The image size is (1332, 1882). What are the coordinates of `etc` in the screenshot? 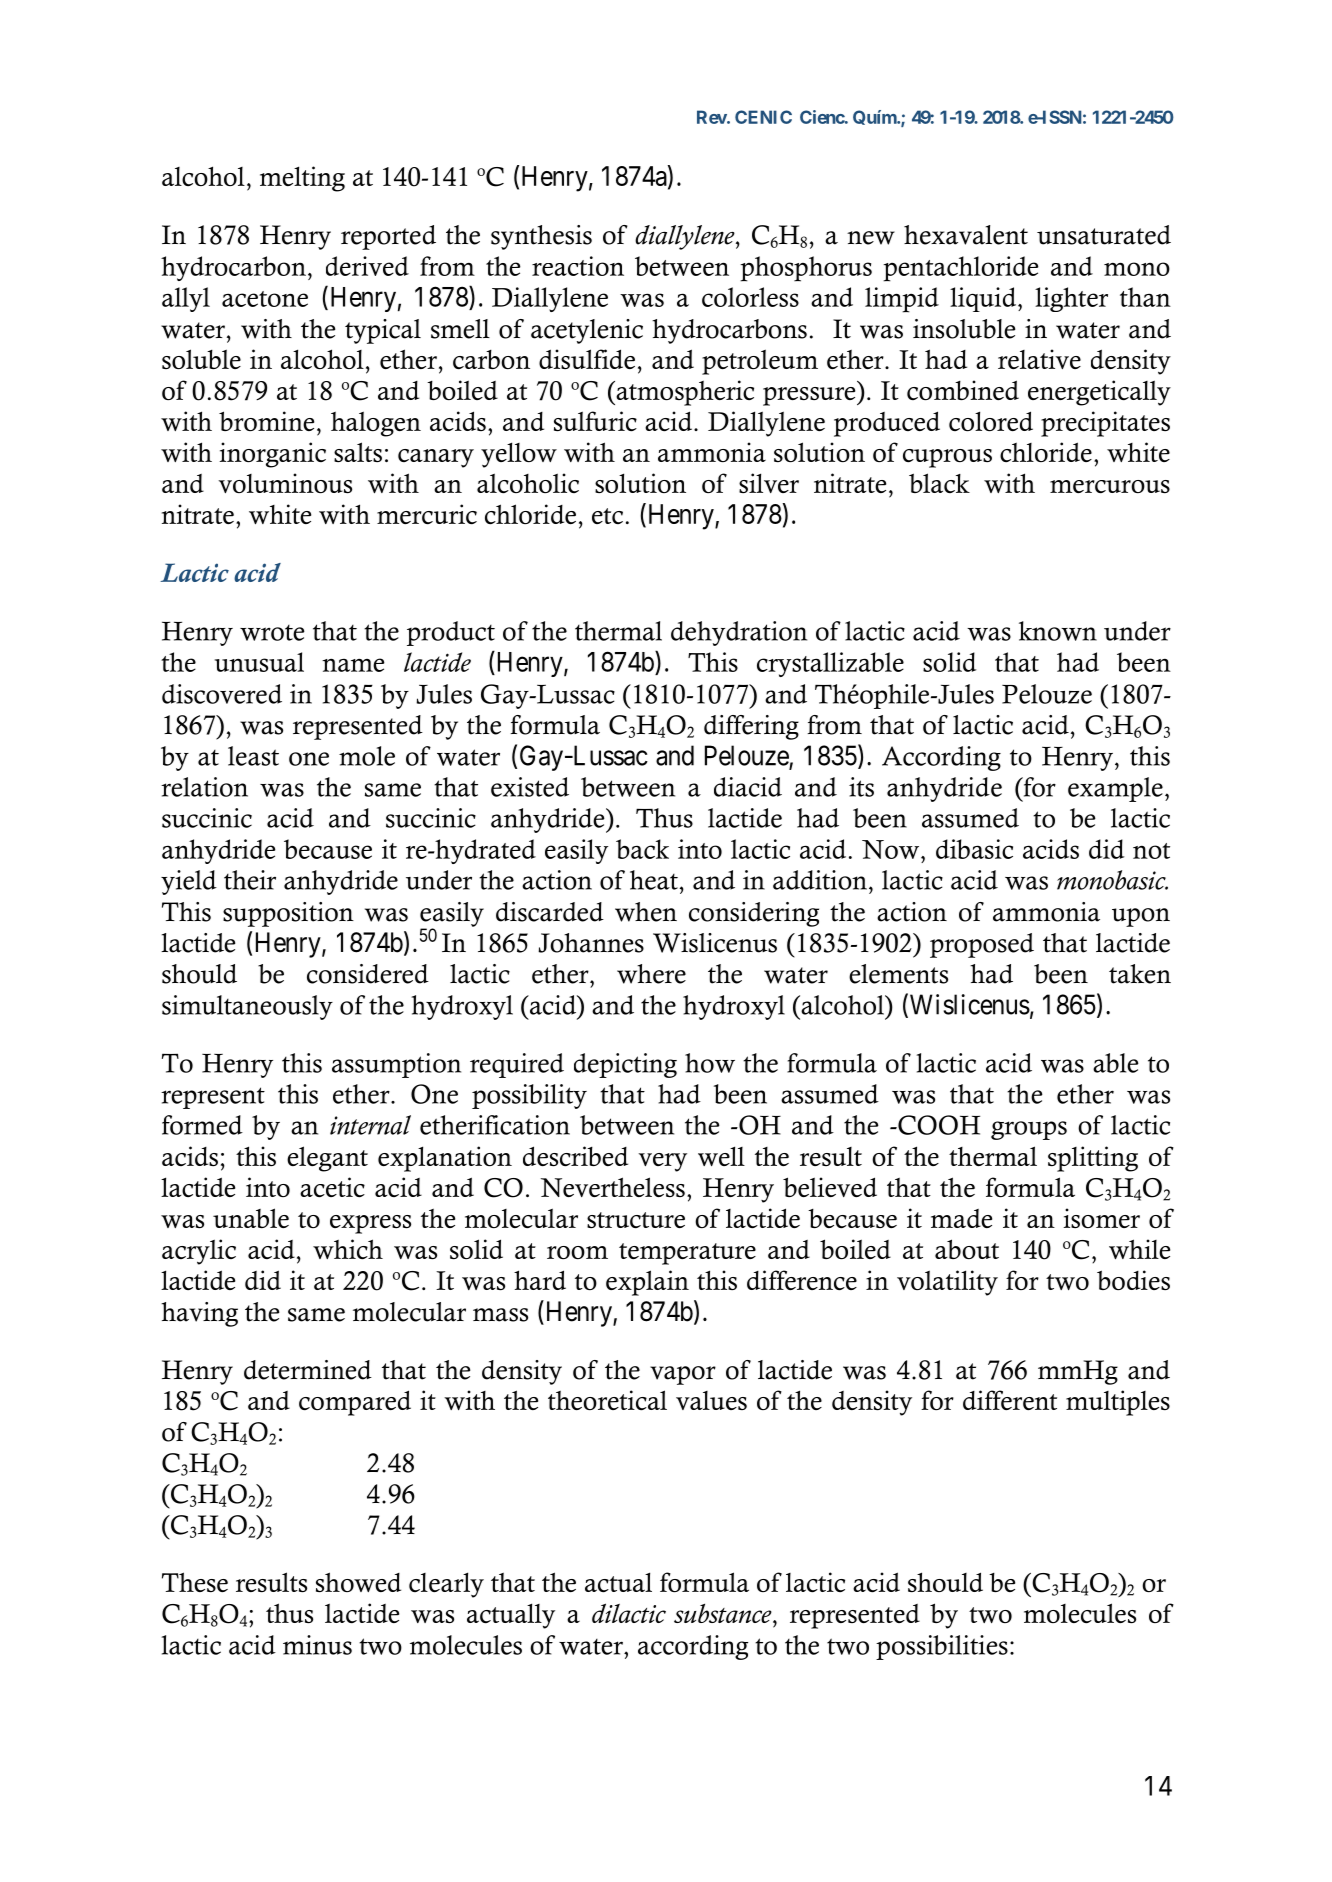 It's located at (607, 516).
